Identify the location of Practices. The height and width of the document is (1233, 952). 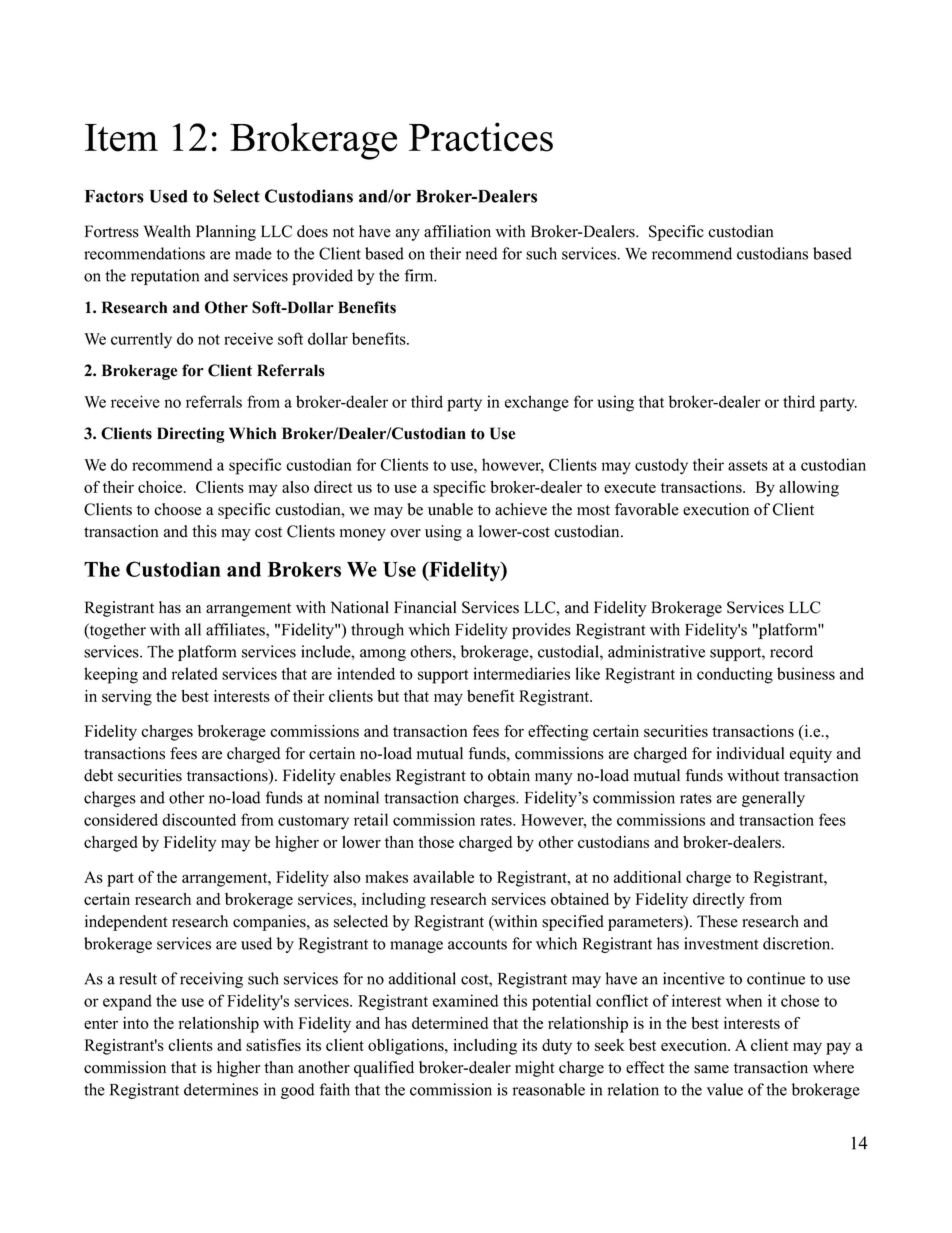
(481, 137).
